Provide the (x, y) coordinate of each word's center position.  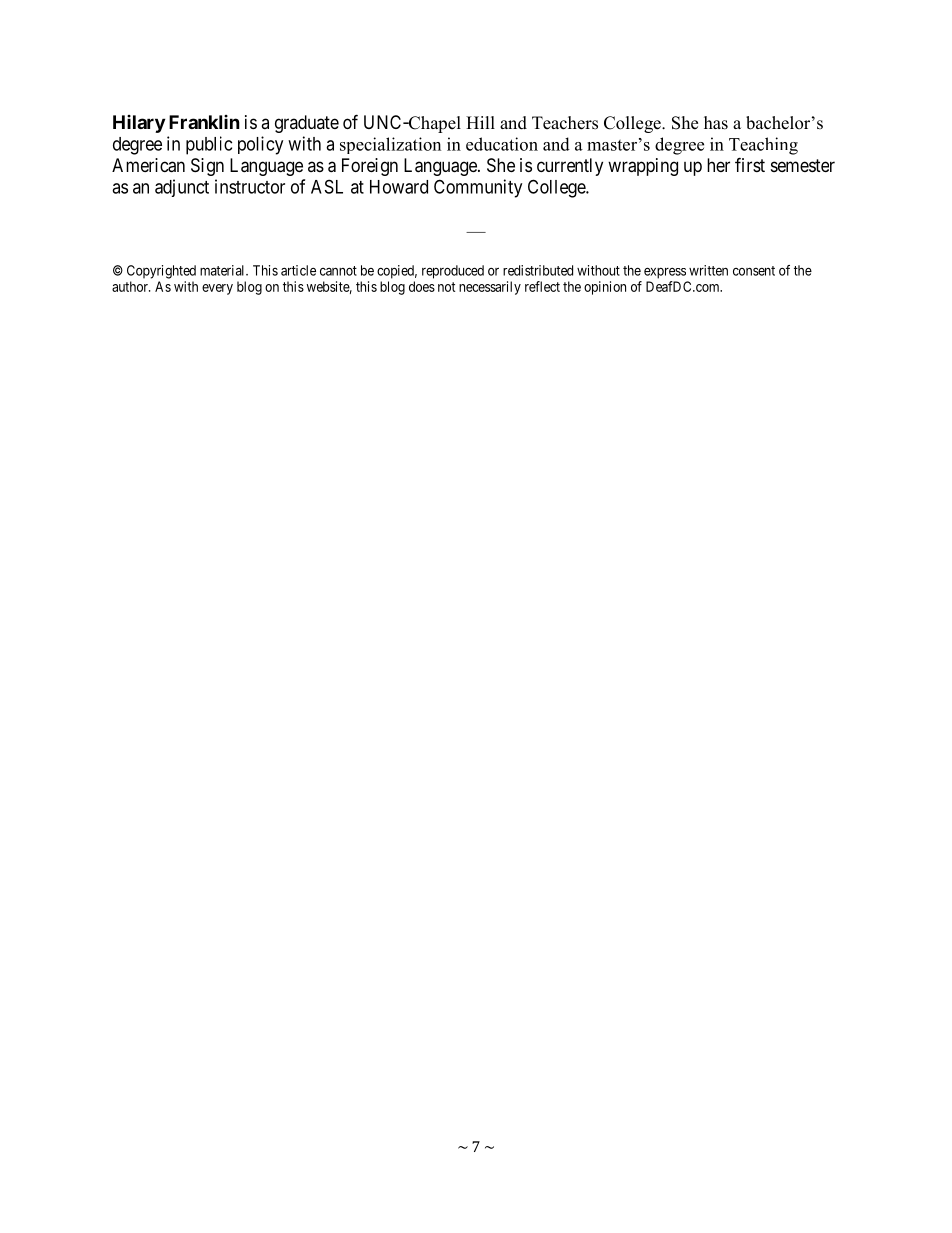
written (708, 270)
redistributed (538, 270)
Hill (480, 122)
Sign (207, 167)
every (217, 289)
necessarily (490, 288)
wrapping (643, 167)
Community (478, 188)
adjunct (182, 188)
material (223, 270)
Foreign (370, 167)
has (716, 123)
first (750, 164)
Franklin (204, 122)
